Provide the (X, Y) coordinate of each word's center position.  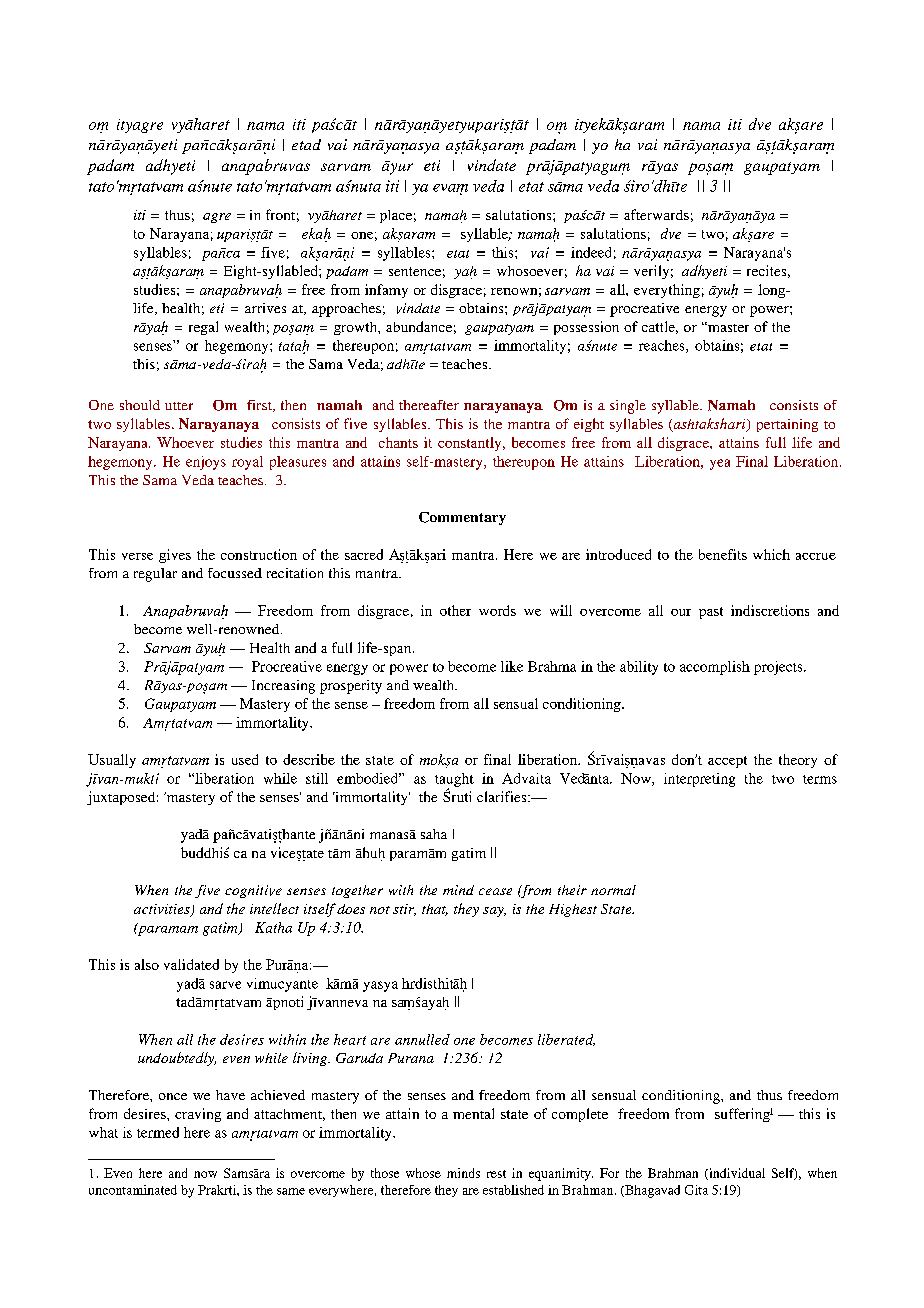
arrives (265, 308)
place (396, 216)
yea (720, 464)
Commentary (462, 518)
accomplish (715, 668)
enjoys (206, 463)
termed (158, 1132)
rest (496, 1174)
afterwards (656, 214)
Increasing (283, 687)
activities (163, 910)
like (512, 666)
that (435, 910)
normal (613, 890)
